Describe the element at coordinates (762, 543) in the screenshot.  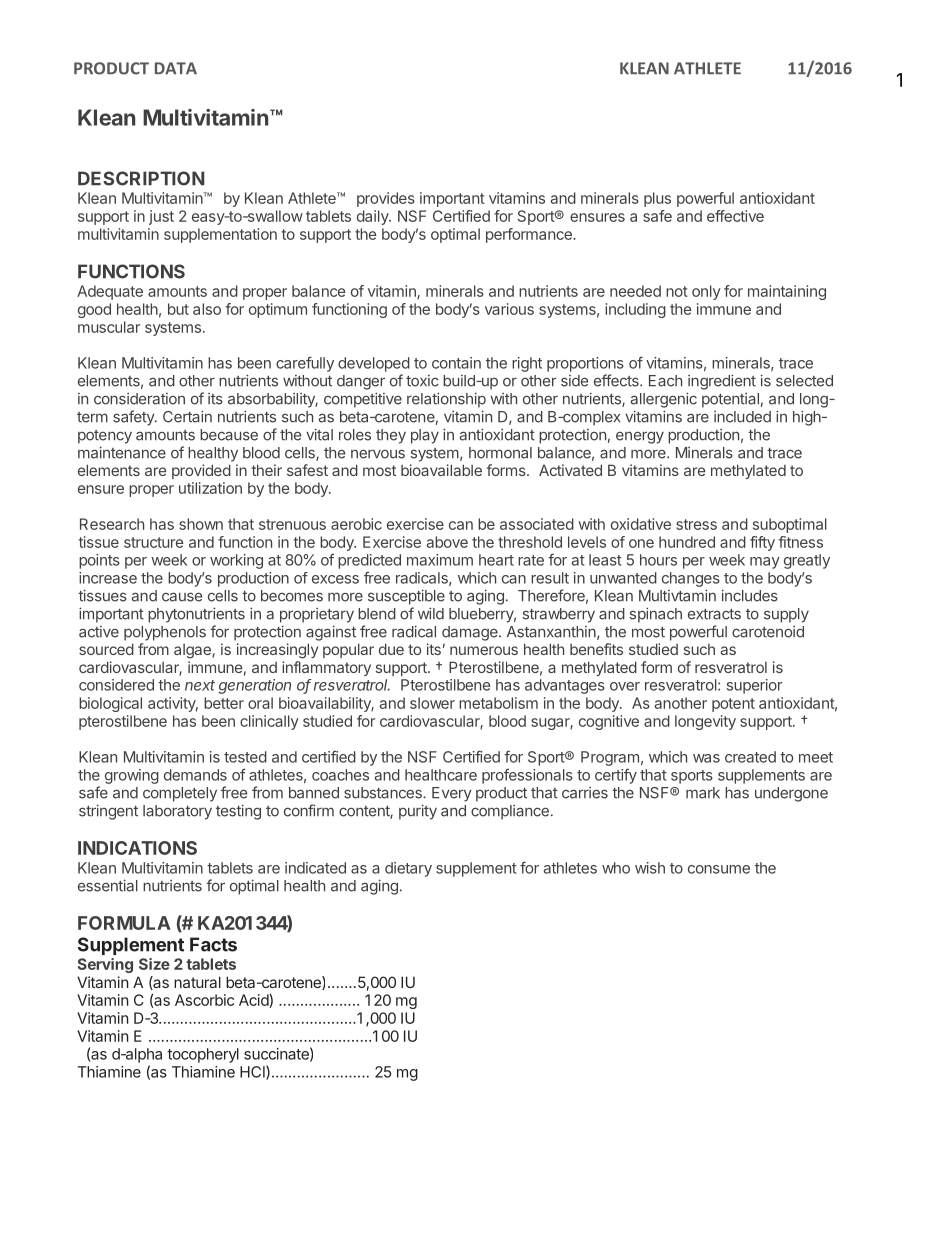
I see `fifty` at that location.
